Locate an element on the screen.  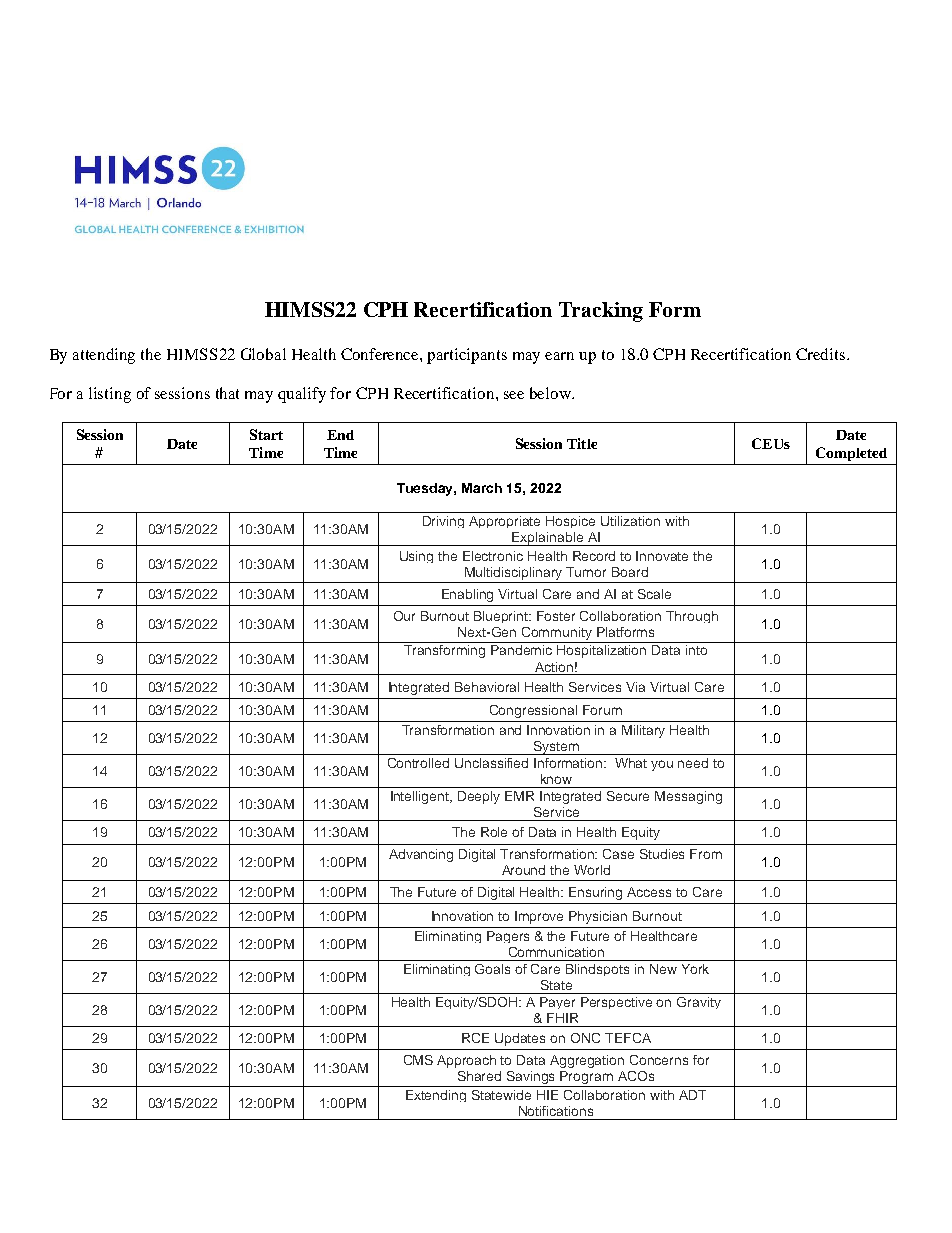
CMS is located at coordinates (418, 1060).
